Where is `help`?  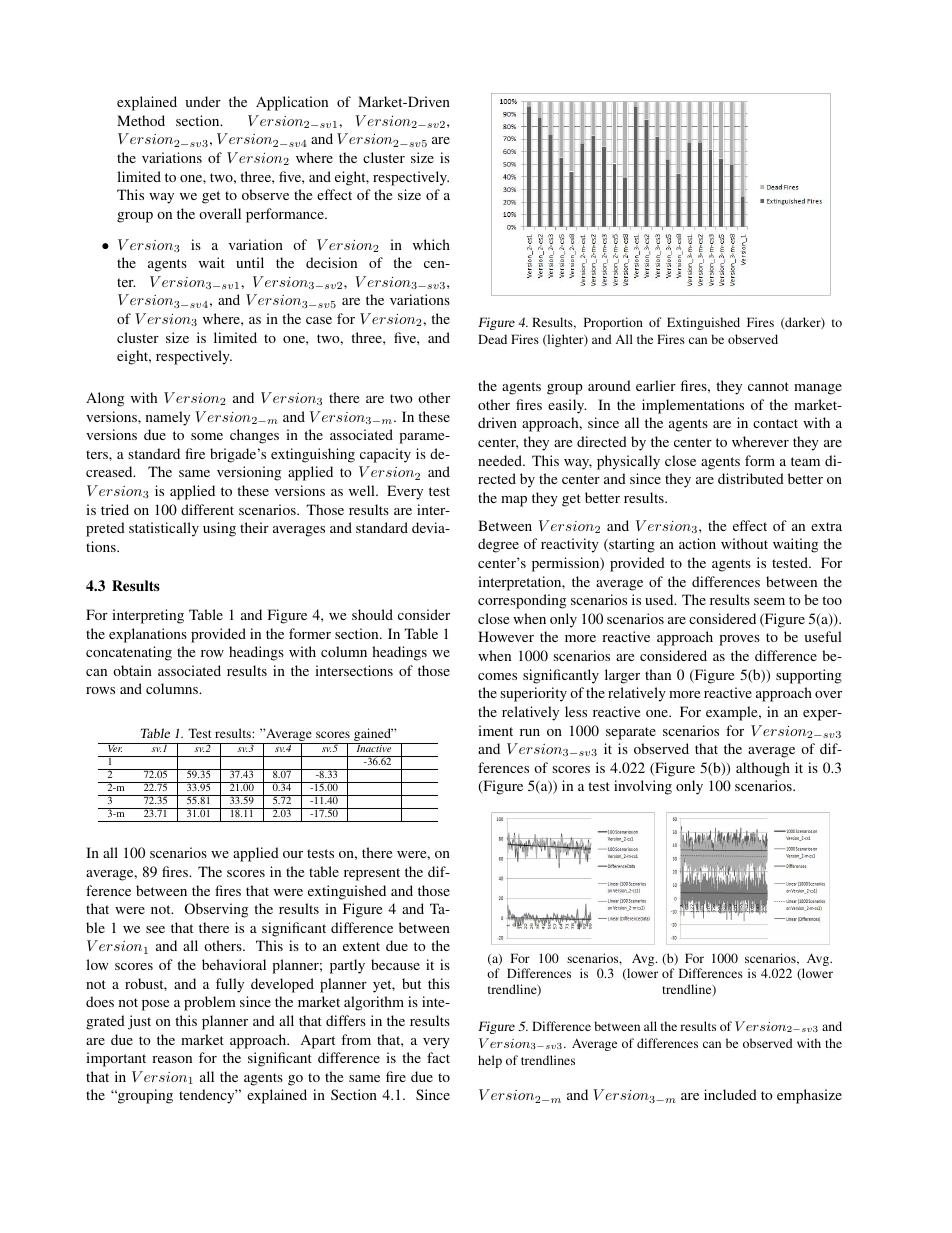
help is located at coordinates (490, 1061).
